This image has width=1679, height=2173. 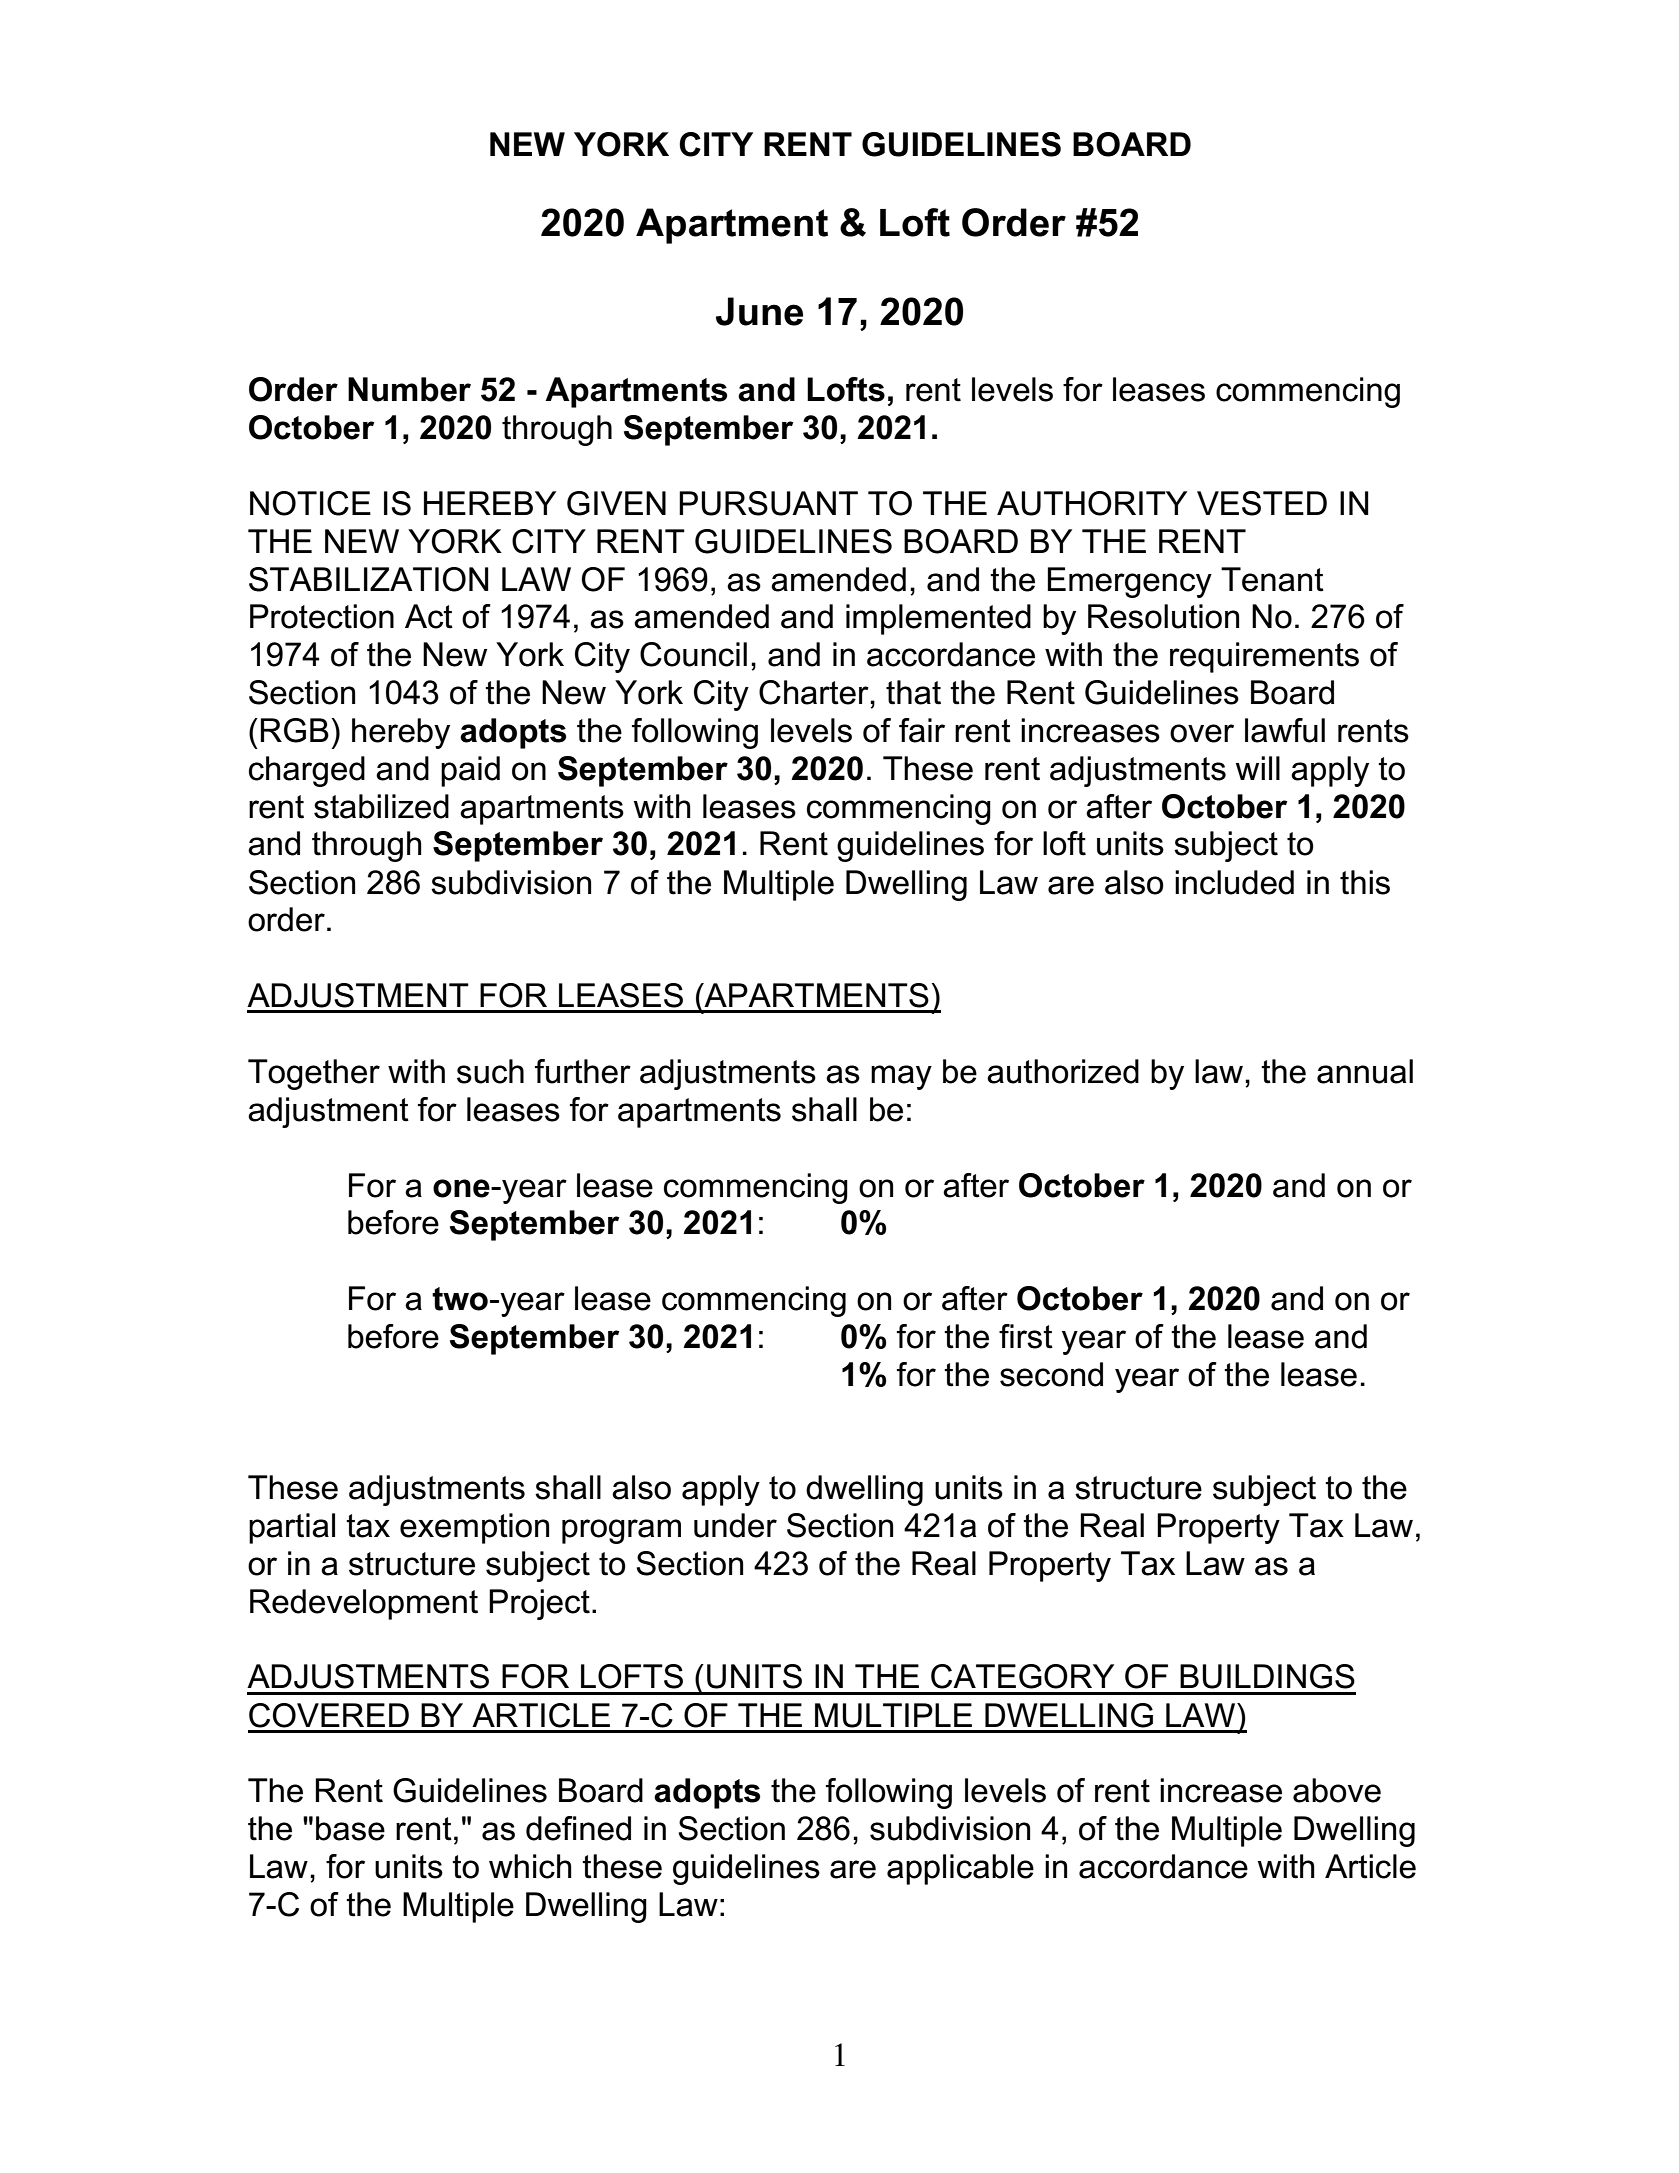 What do you see at coordinates (474, 1528) in the image?
I see `exemption` at bounding box center [474, 1528].
